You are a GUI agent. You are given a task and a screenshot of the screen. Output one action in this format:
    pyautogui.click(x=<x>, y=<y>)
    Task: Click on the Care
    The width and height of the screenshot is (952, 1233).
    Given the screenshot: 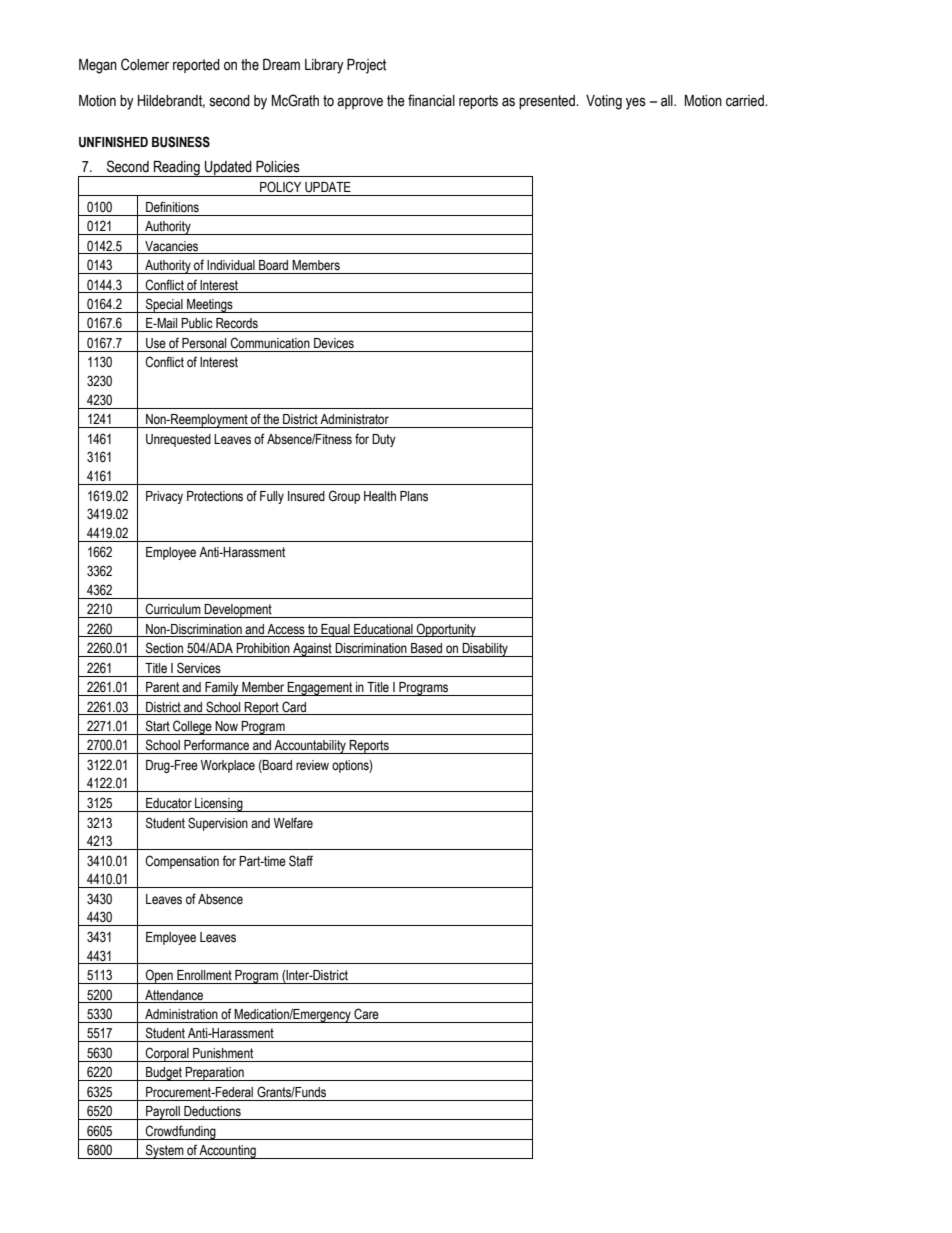 What is the action you would take?
    pyautogui.click(x=366, y=1014)
